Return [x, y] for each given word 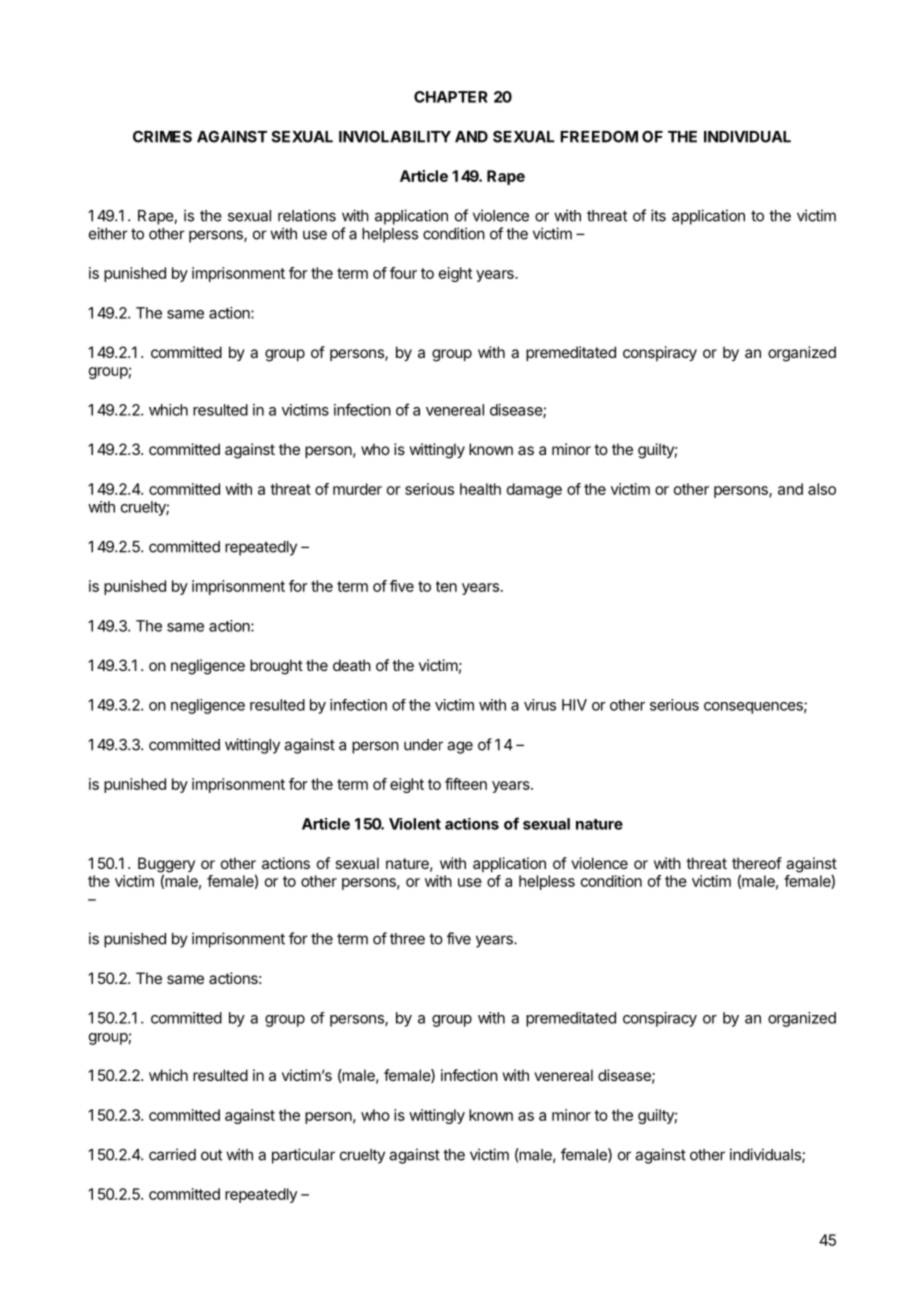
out [211, 1155]
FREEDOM [599, 137]
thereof [757, 863]
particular [303, 1156]
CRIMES [162, 137]
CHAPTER [451, 97]
